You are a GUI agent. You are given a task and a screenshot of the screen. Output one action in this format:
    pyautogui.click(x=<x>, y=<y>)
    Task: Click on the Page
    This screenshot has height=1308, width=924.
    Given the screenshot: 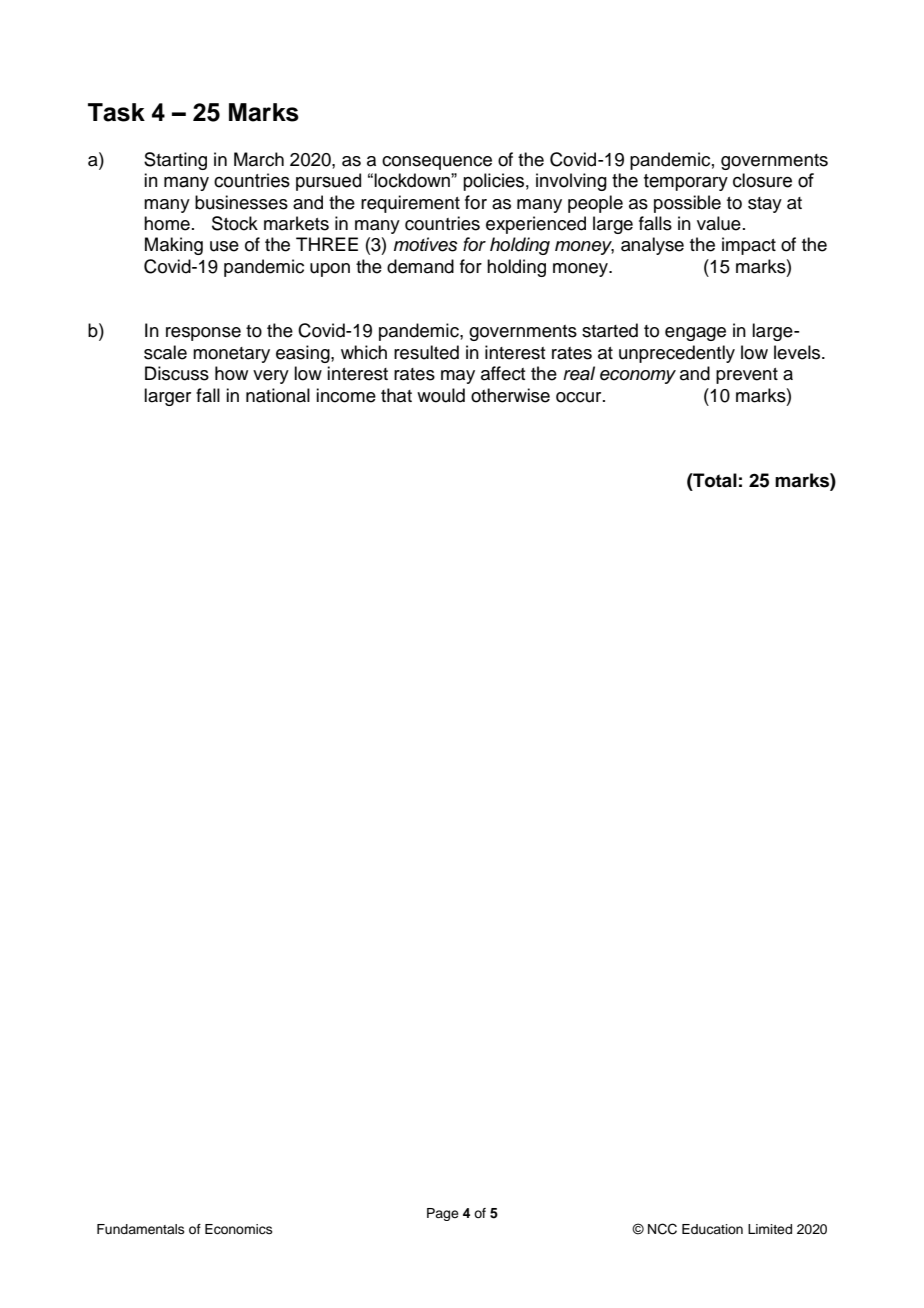 What is the action you would take?
    pyautogui.click(x=443, y=1214)
